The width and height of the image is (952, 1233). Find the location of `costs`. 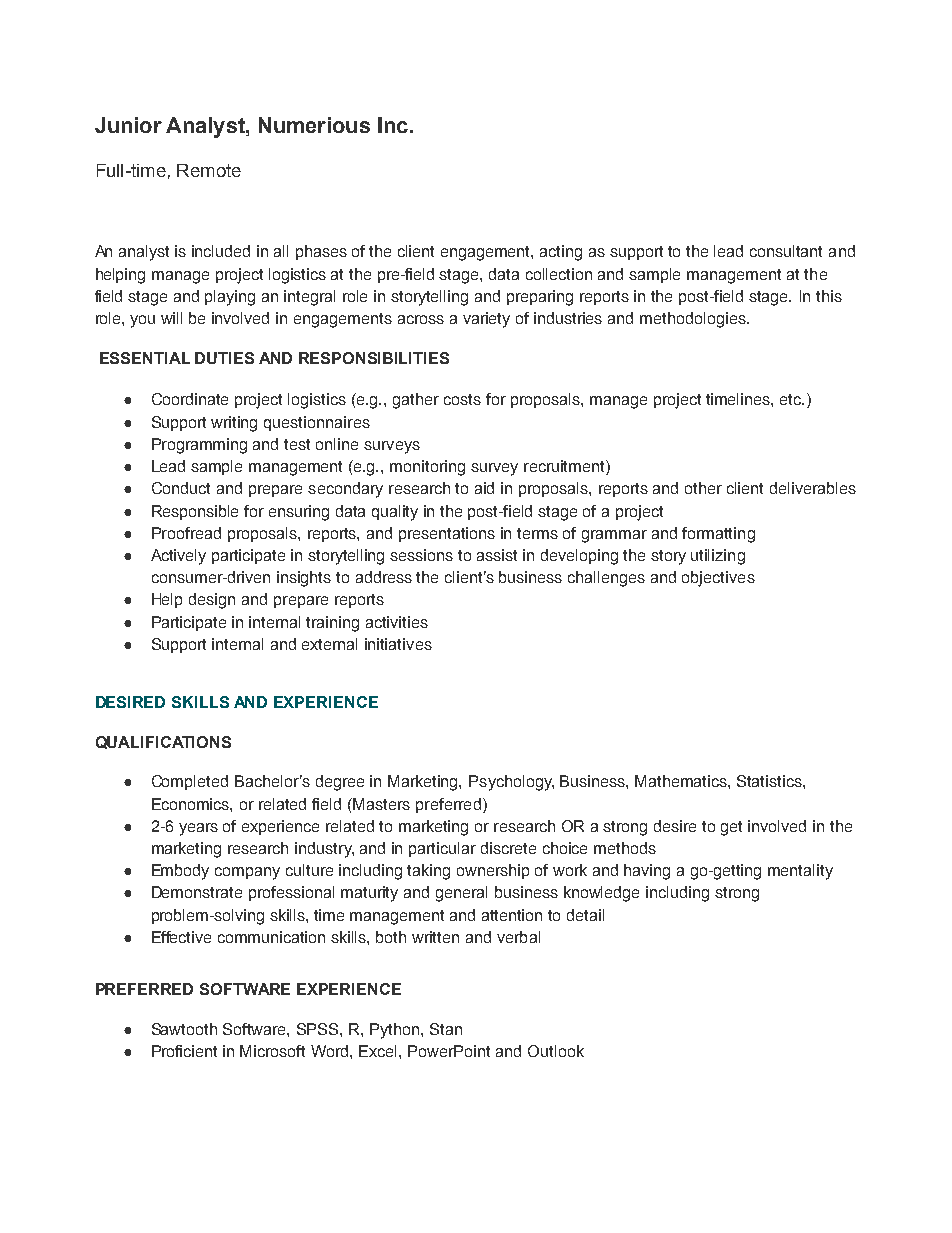

costs is located at coordinates (462, 399).
